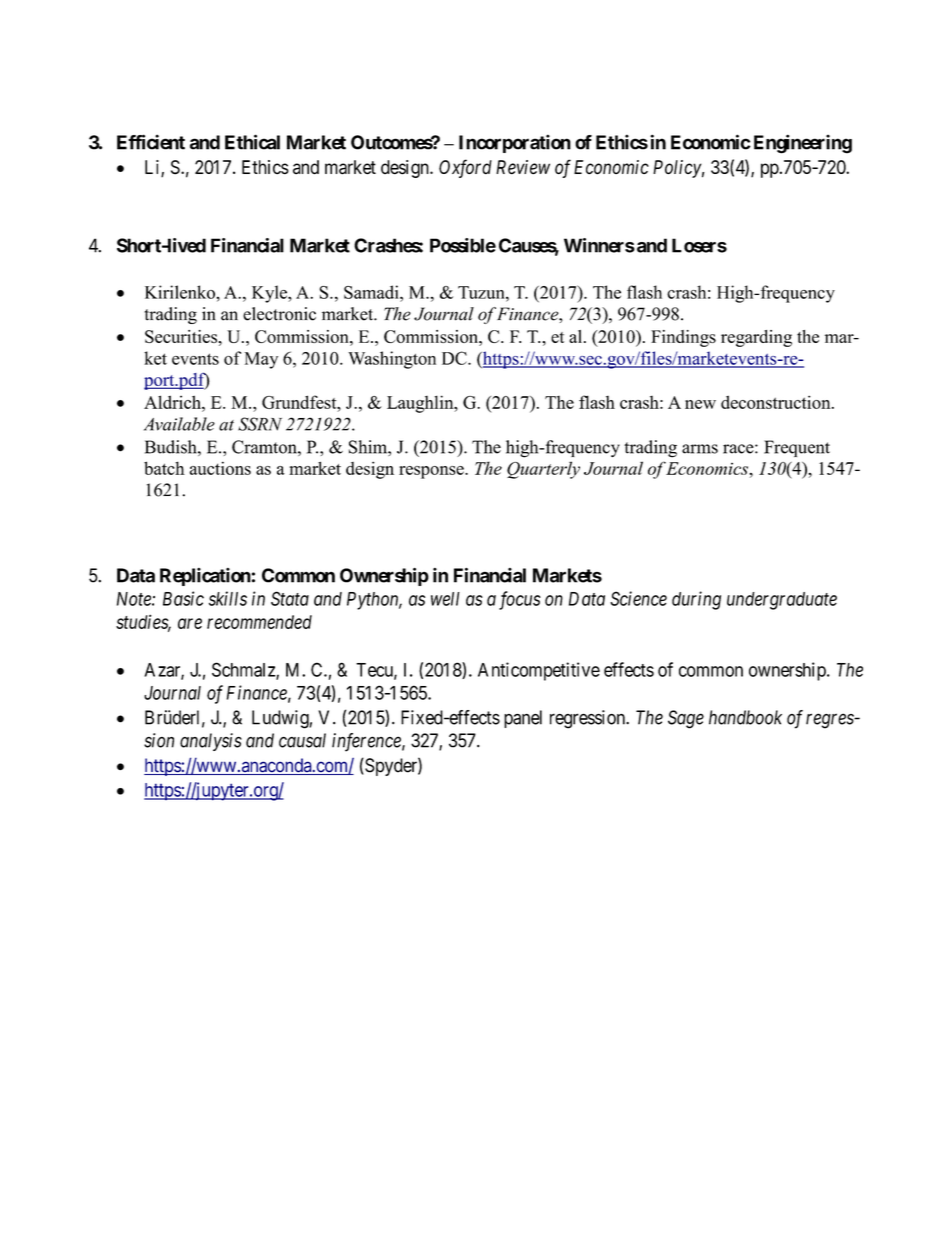 Image resolution: width=952 pixels, height=1233 pixels. I want to click on causal, so click(302, 740).
